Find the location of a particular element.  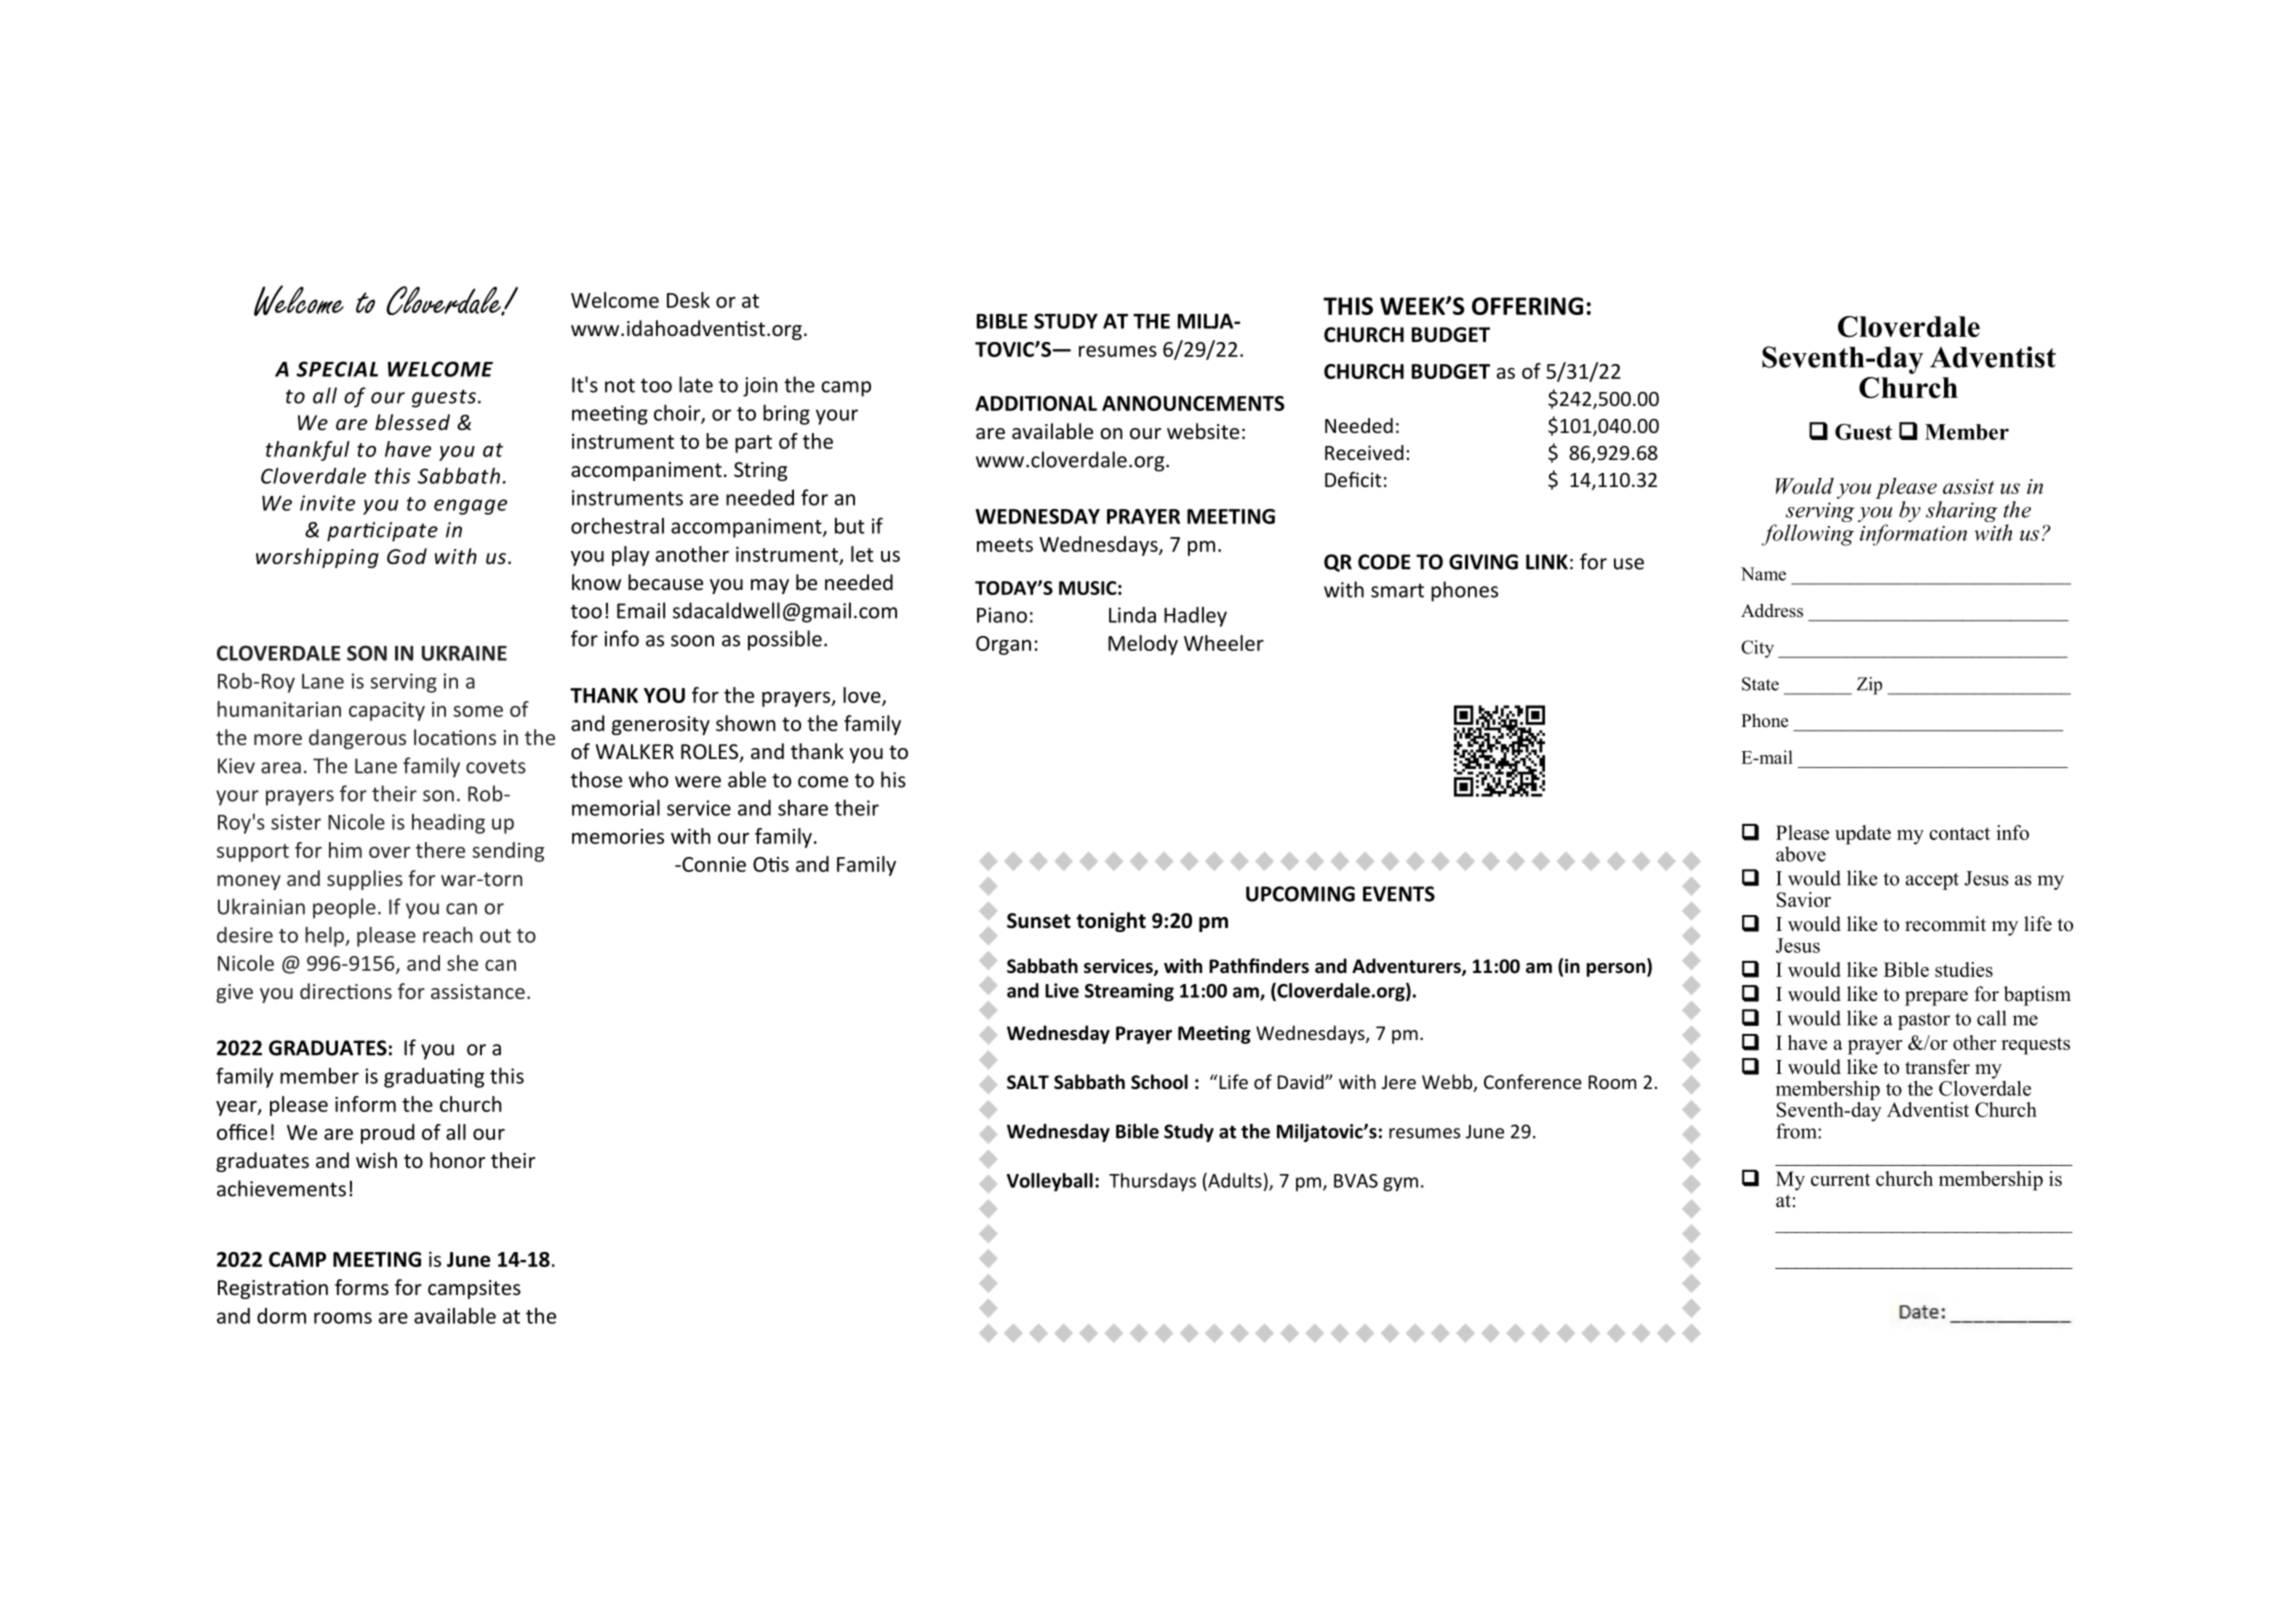

OFFERING is located at coordinates (1527, 306).
